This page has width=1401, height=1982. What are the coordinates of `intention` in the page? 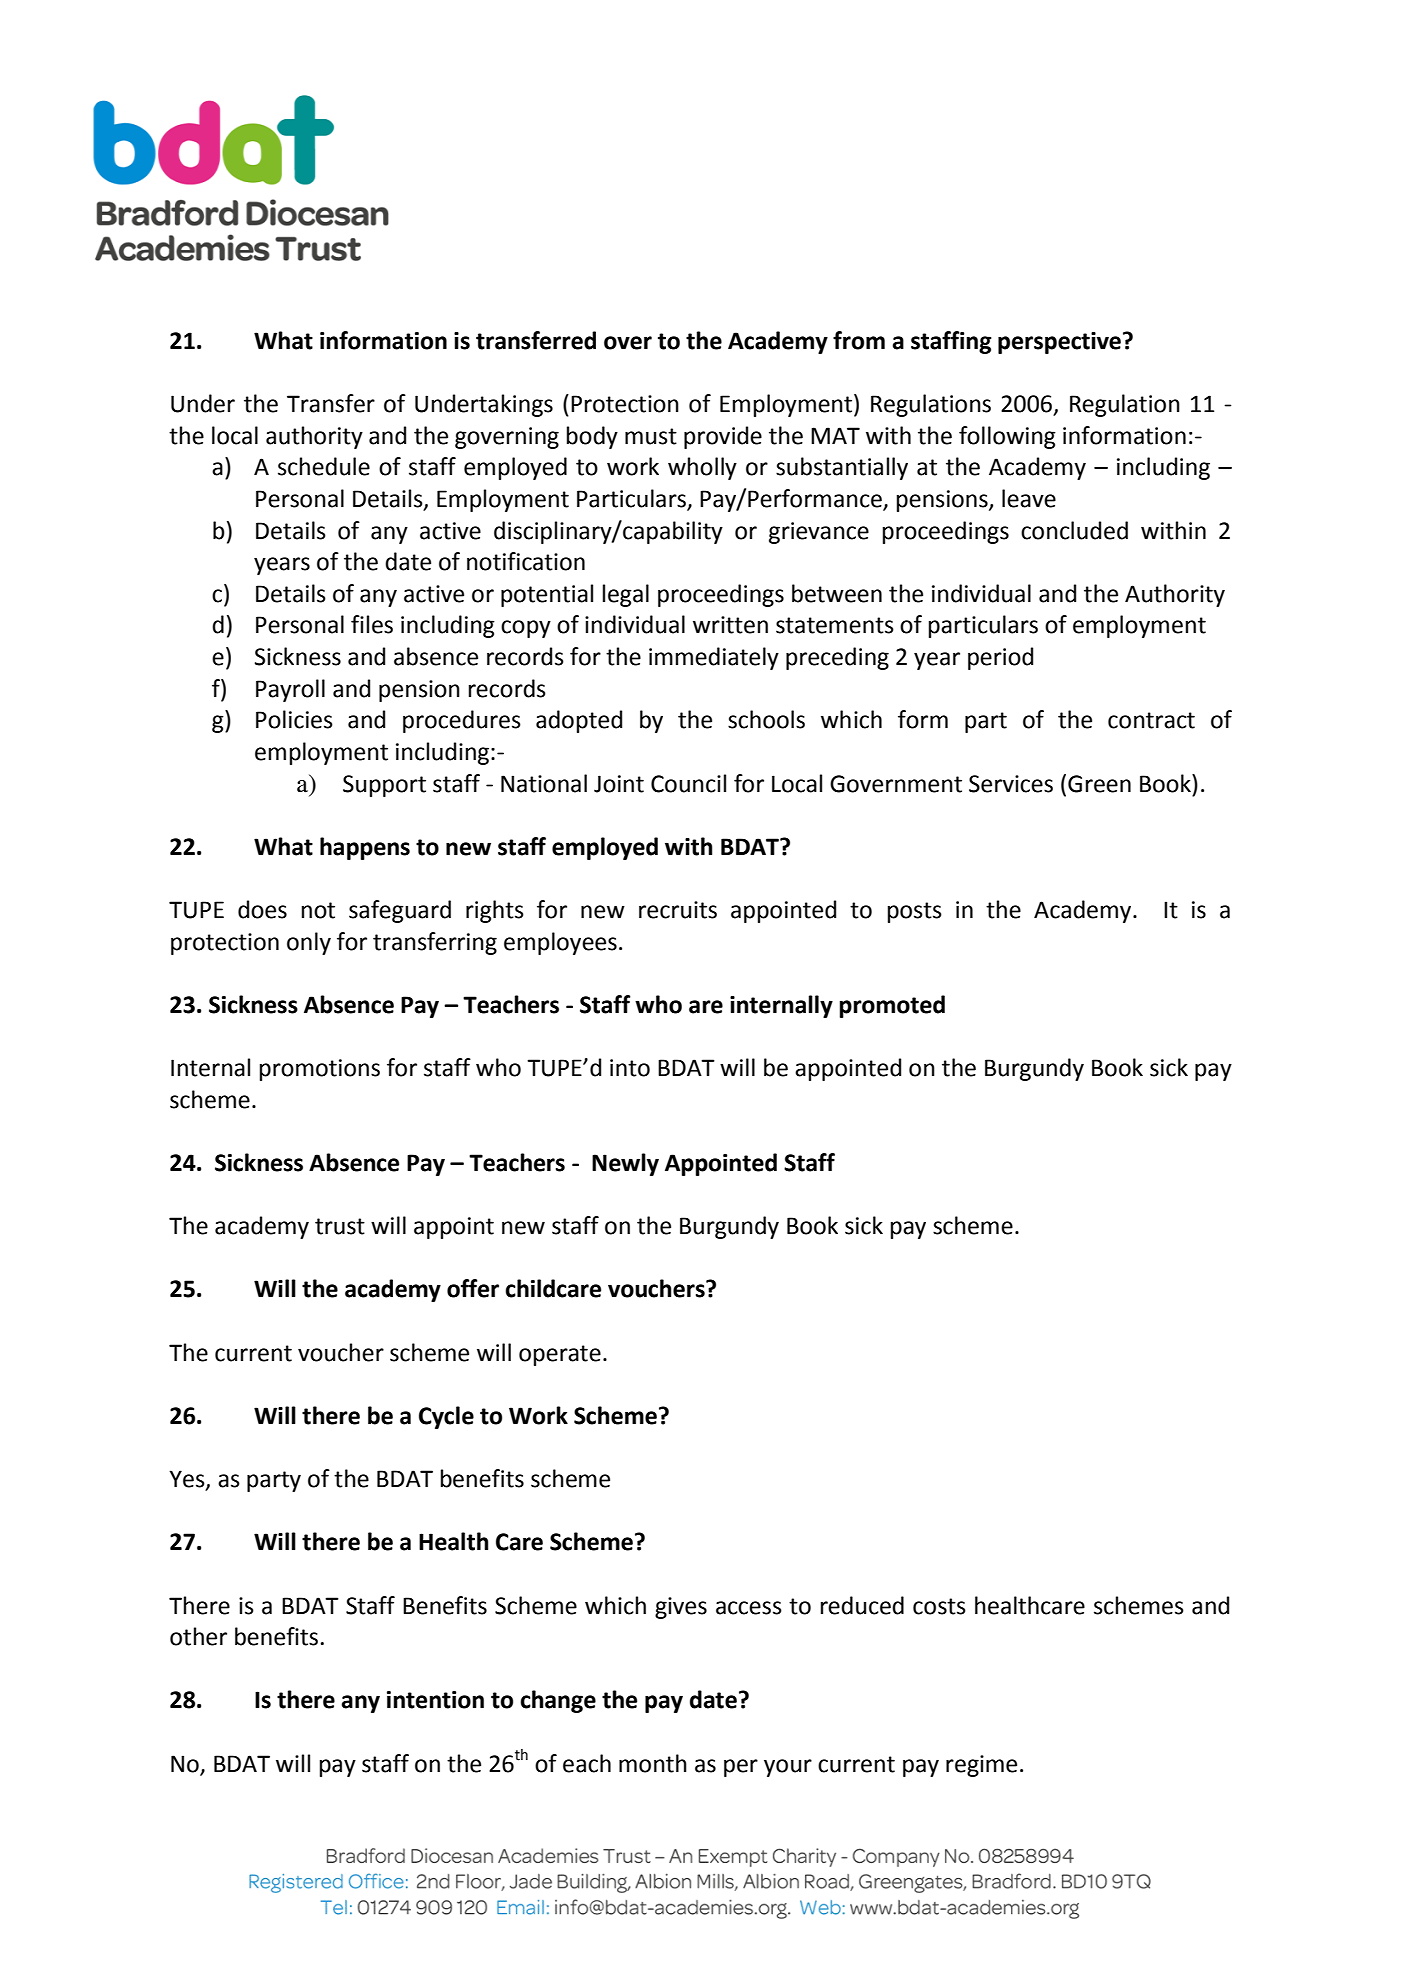 It's located at (435, 1700).
